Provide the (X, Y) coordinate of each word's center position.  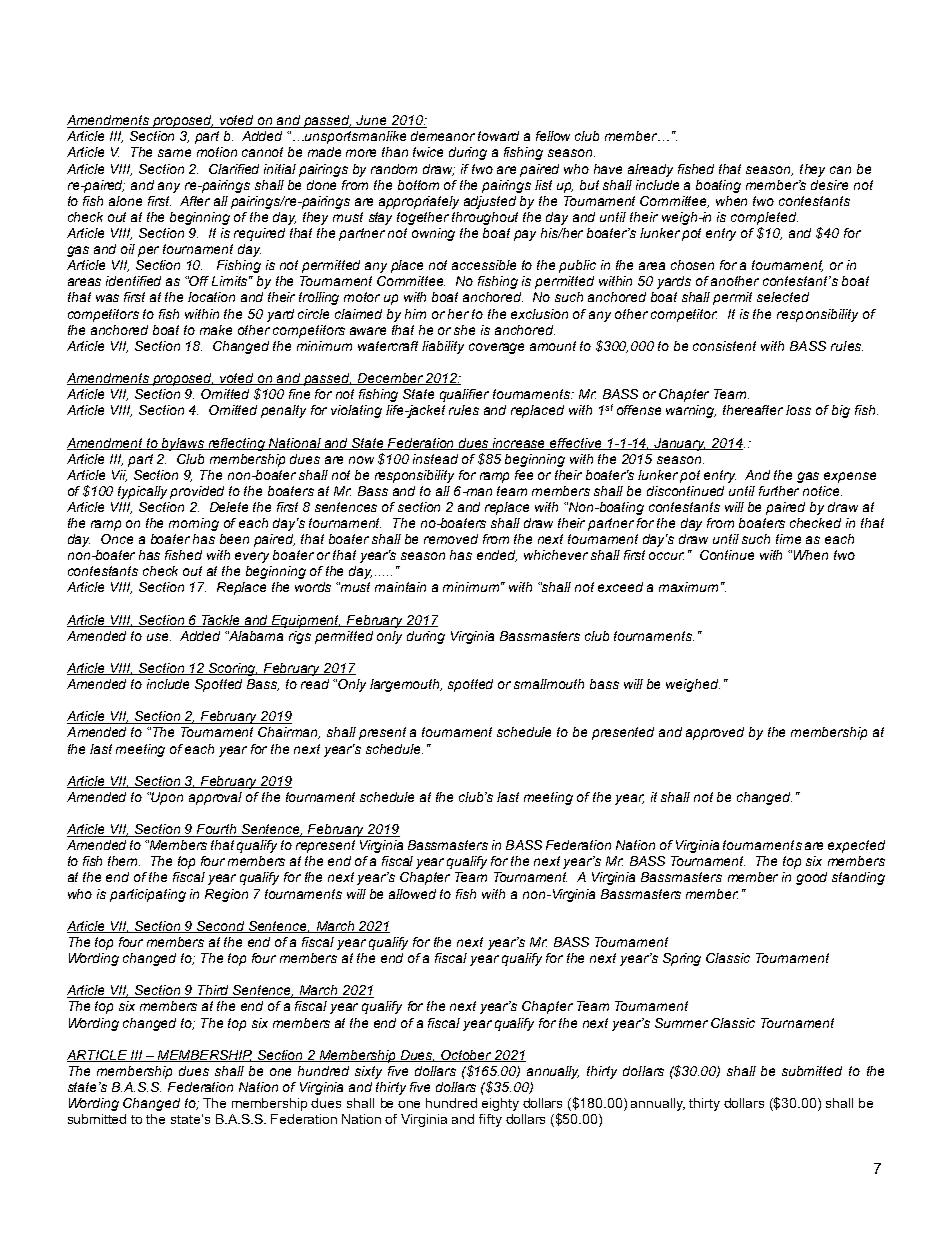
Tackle (221, 621)
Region (226, 895)
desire (829, 185)
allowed (412, 894)
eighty (500, 1104)
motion (217, 152)
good (811, 878)
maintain (400, 587)
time (788, 539)
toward (498, 136)
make (216, 330)
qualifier (464, 395)
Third (214, 991)
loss (798, 410)
